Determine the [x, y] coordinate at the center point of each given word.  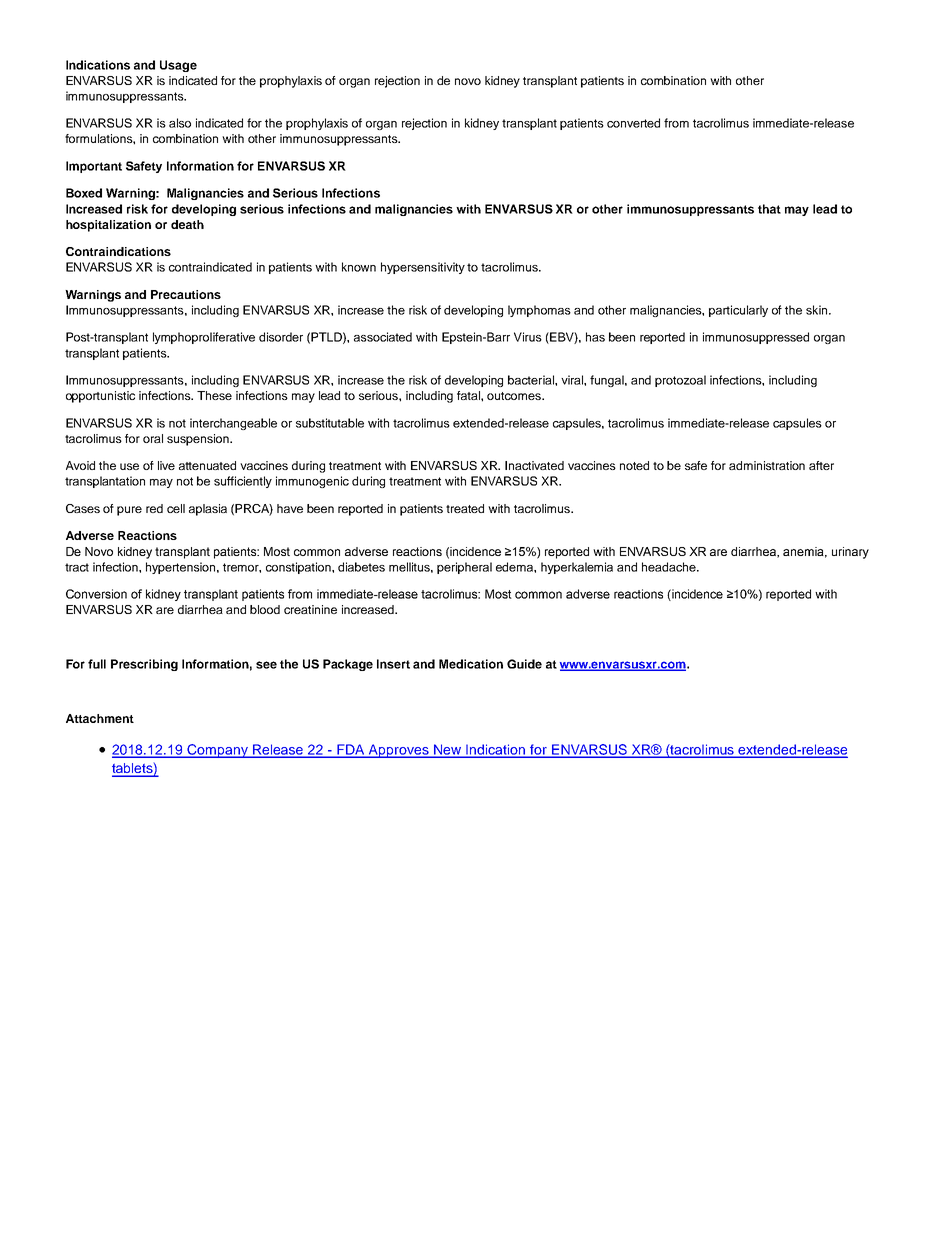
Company [217, 751]
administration [767, 465]
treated [465, 508]
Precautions [186, 294]
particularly [738, 311]
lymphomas [539, 311]
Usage [178, 66]
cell [176, 508]
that [769, 209]
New [448, 750]
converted [633, 123]
